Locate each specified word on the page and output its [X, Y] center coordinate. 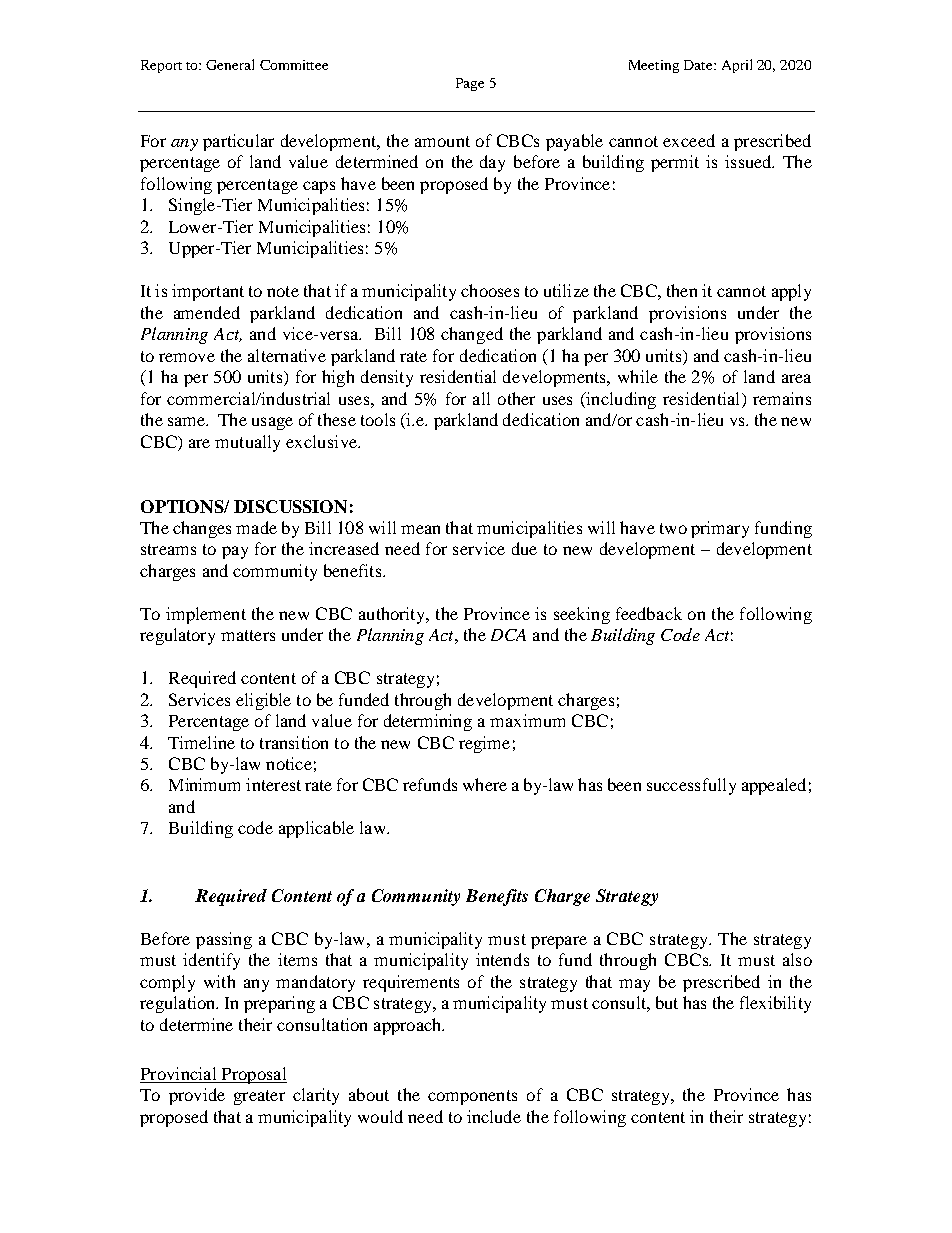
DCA [508, 635]
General [230, 64]
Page [470, 84]
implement [206, 615]
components [472, 1097]
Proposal [253, 1075]
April [737, 66]
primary [720, 529]
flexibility [775, 1004]
